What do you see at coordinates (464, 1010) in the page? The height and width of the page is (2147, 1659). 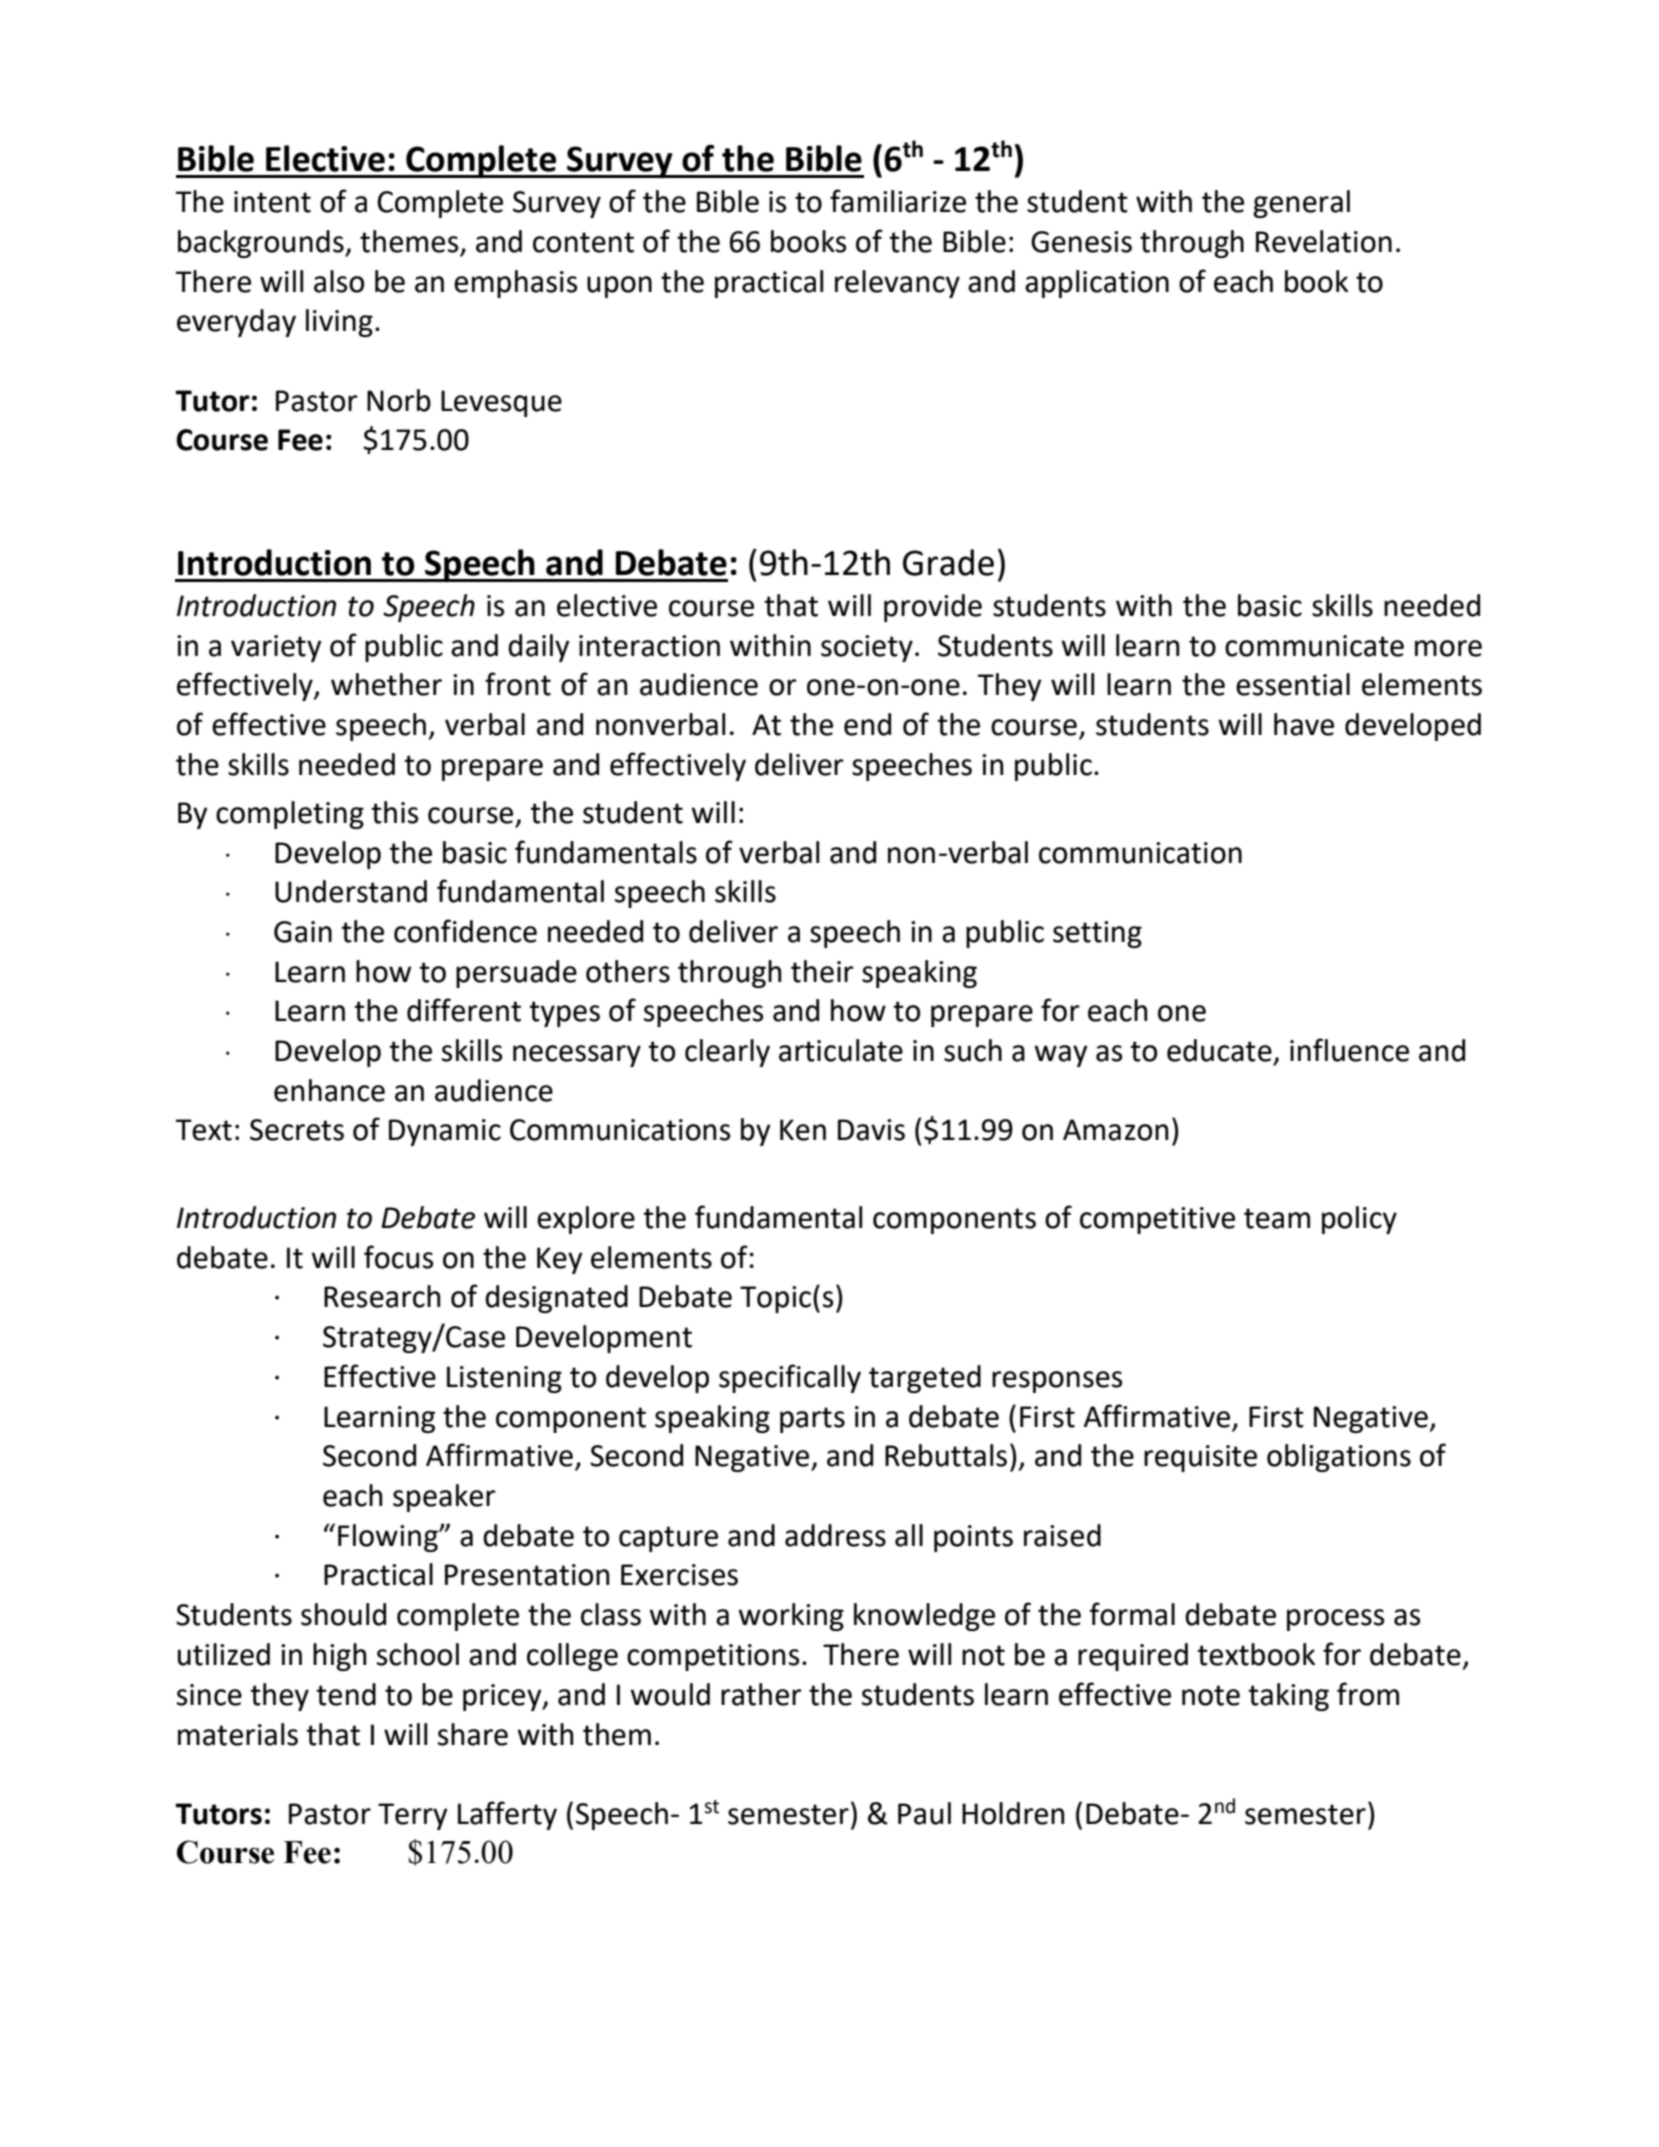 I see `different` at bounding box center [464, 1010].
